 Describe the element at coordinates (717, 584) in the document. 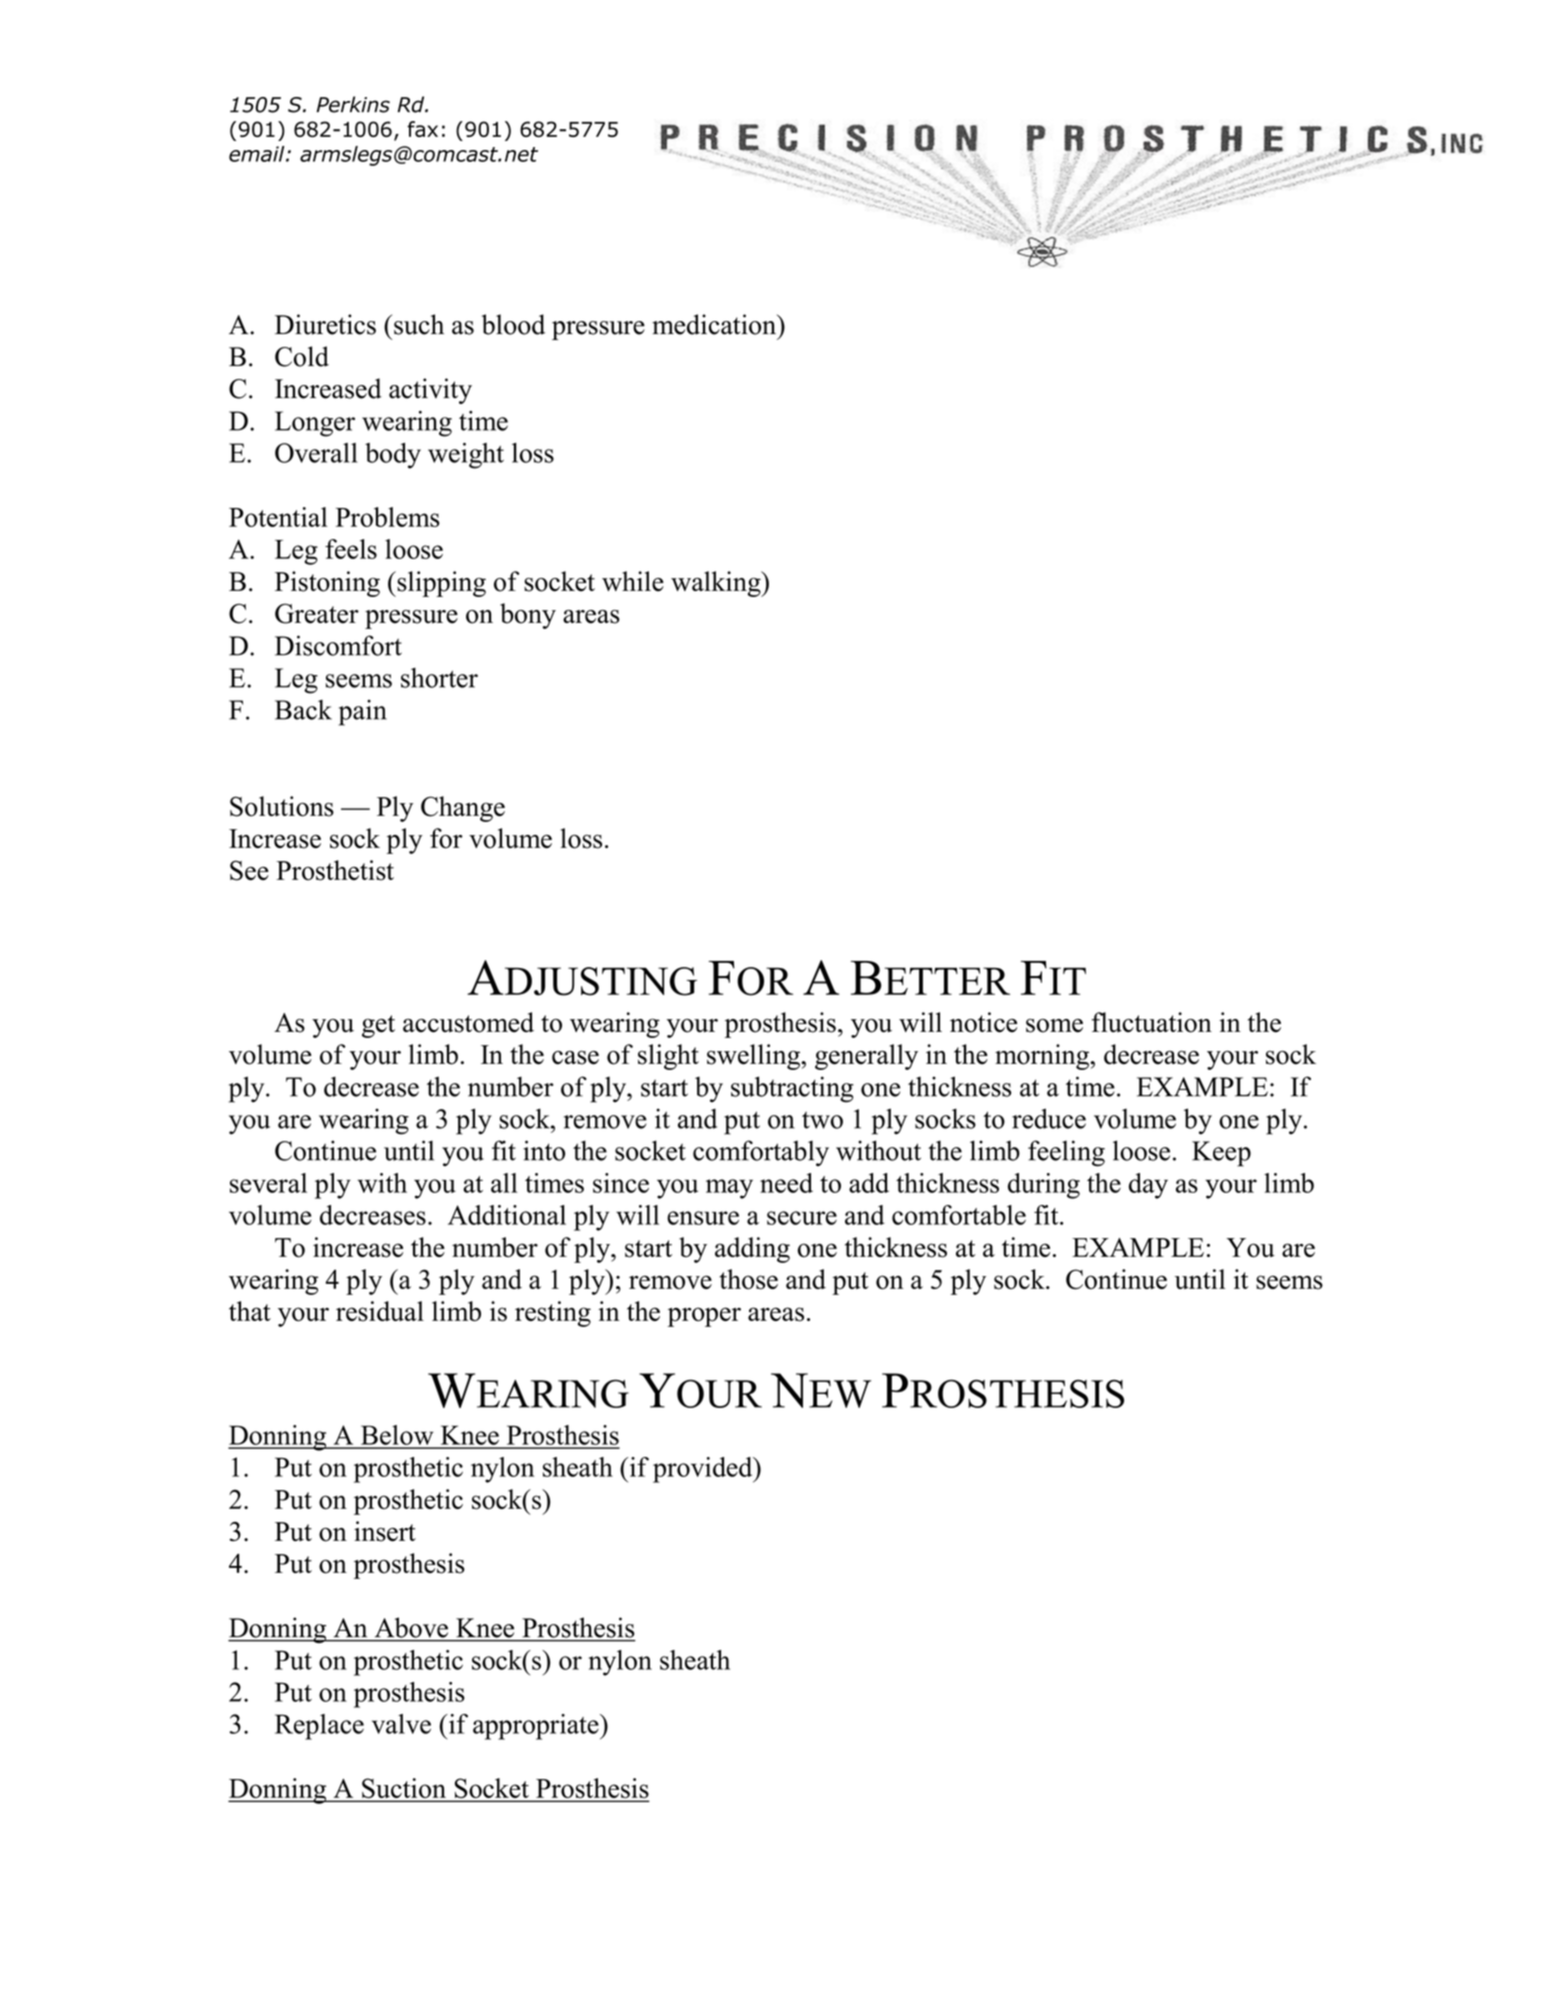

I see `walking` at that location.
